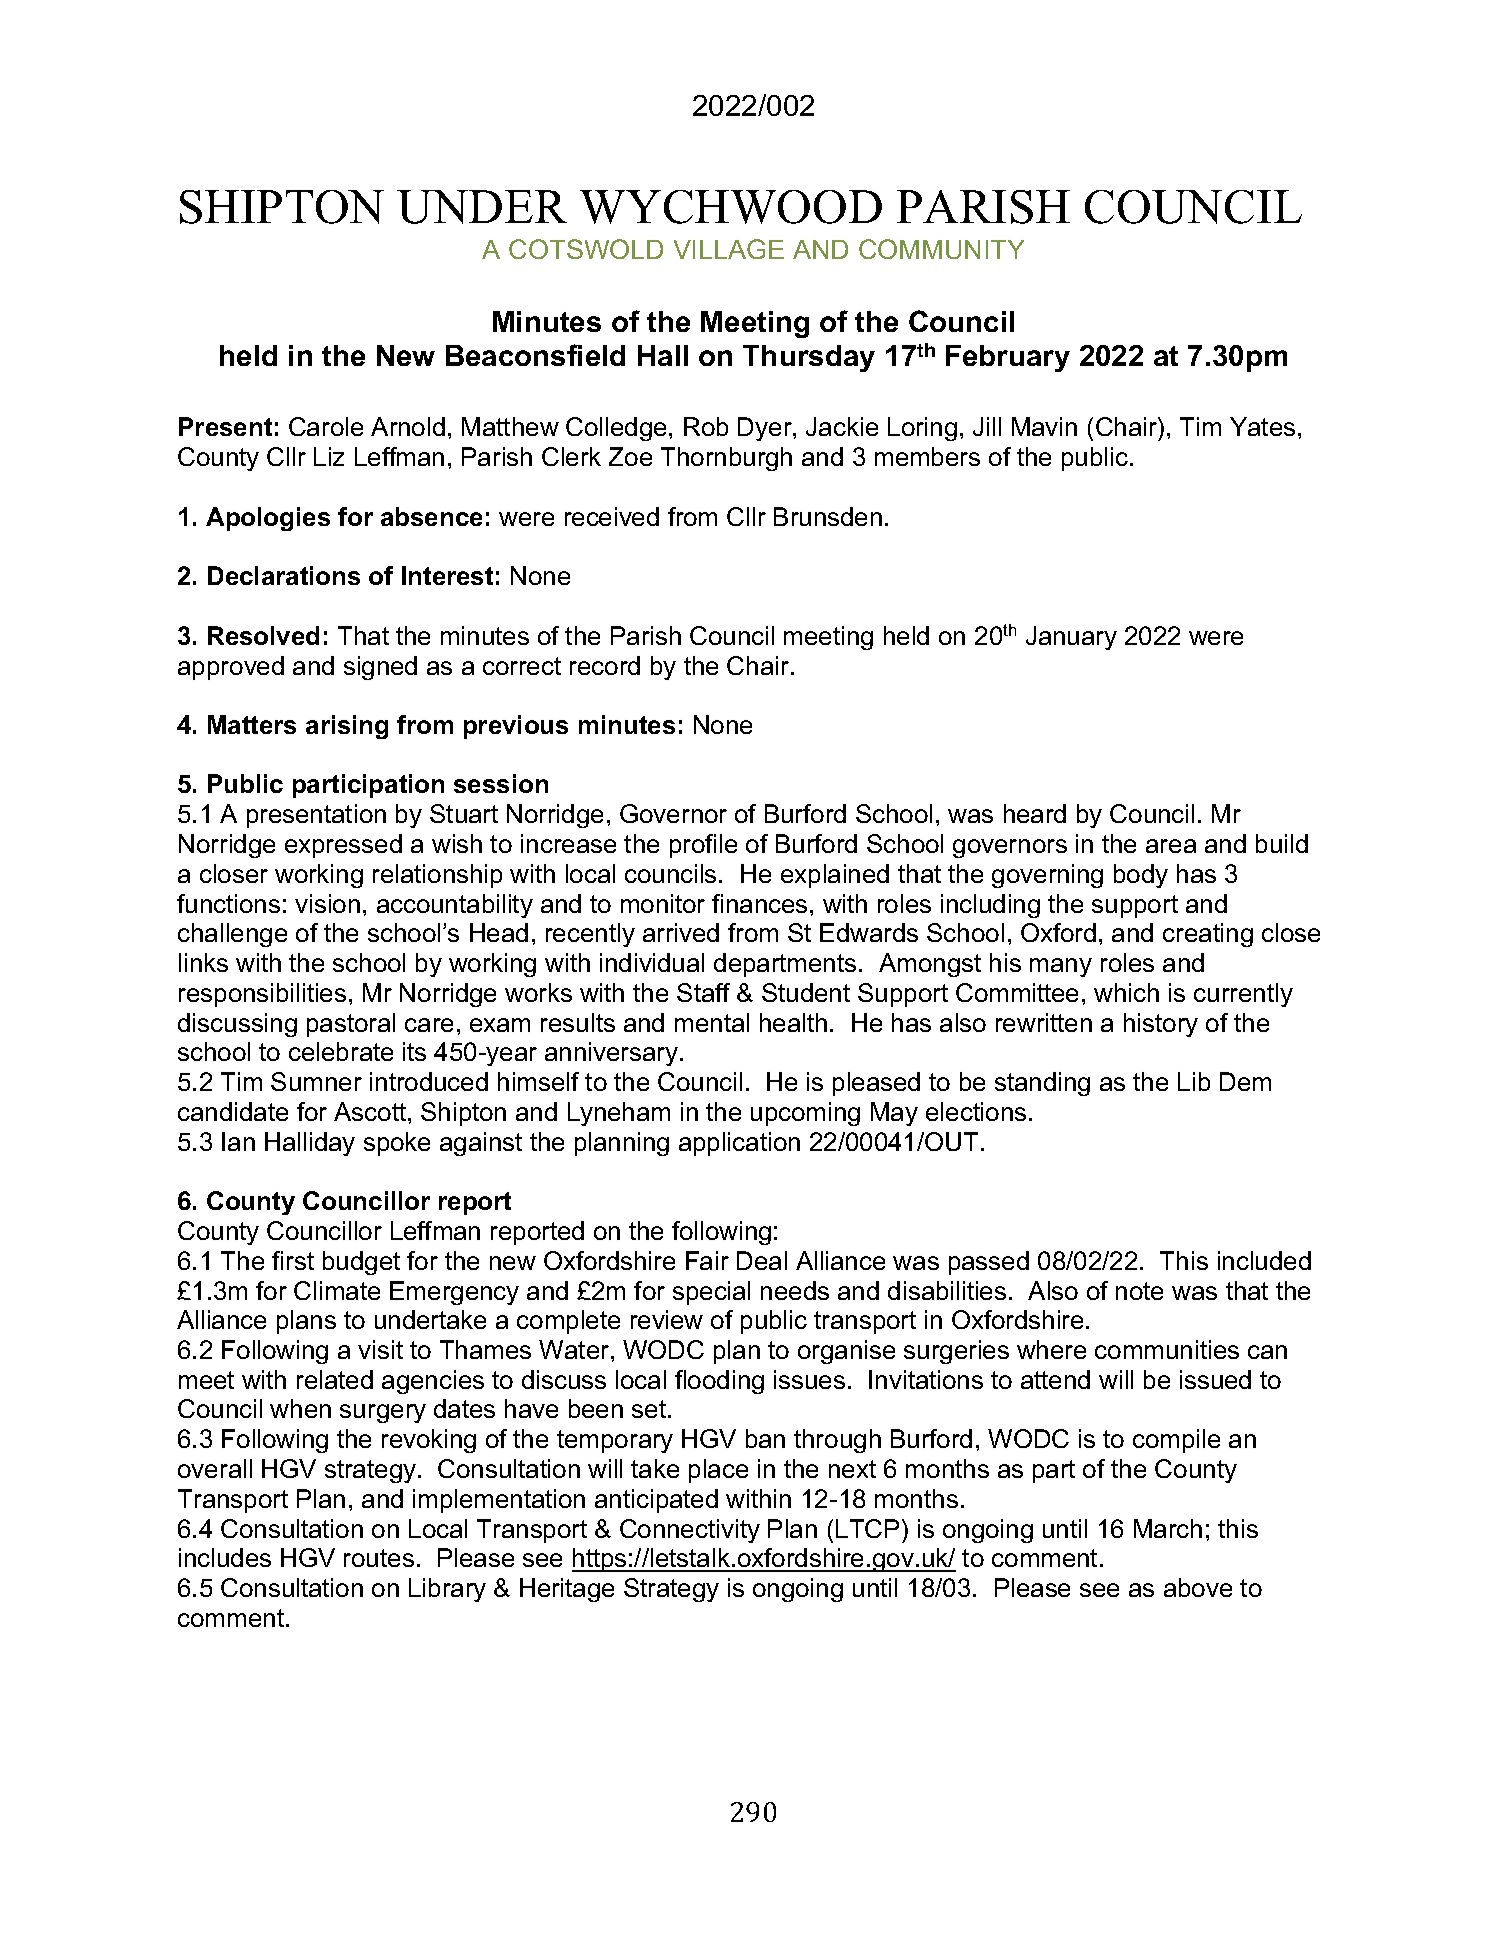 Image resolution: width=1508 pixels, height=1952 pixels. Describe the element at coordinates (703, 846) in the screenshot. I see `profile` at that location.
